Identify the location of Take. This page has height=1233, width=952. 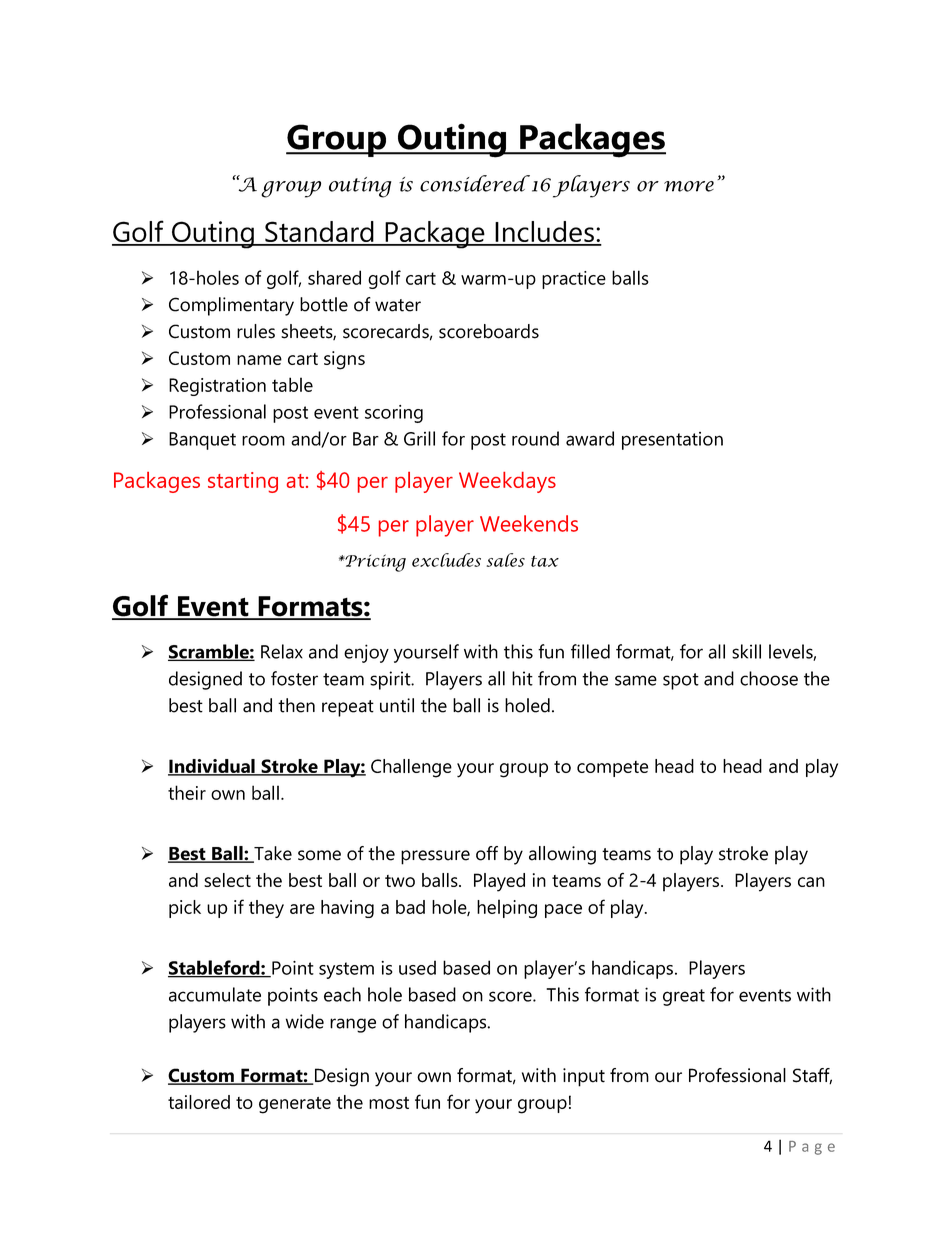
(272, 854).
